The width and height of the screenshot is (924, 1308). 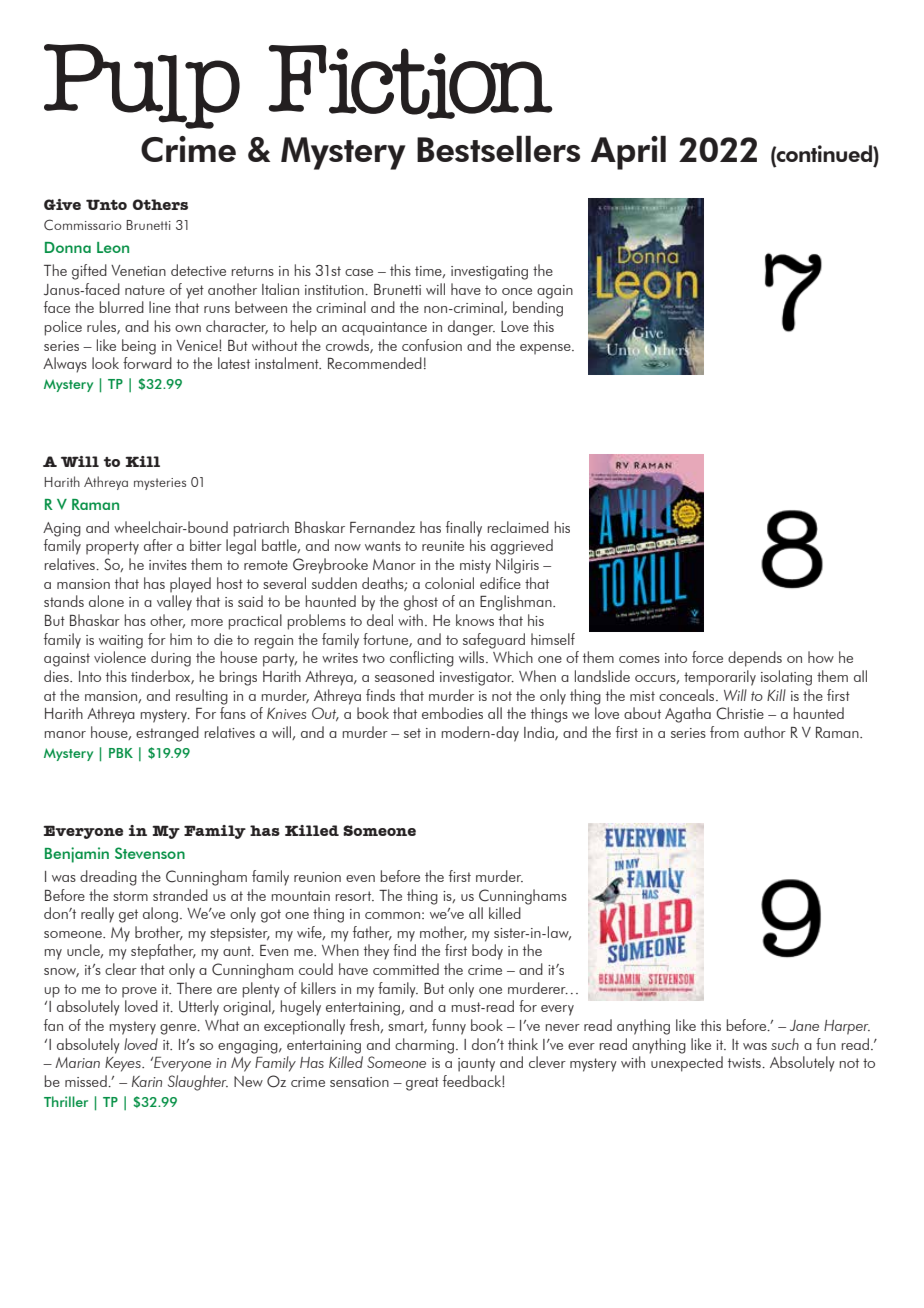 I want to click on Jane, so click(x=804, y=1025).
